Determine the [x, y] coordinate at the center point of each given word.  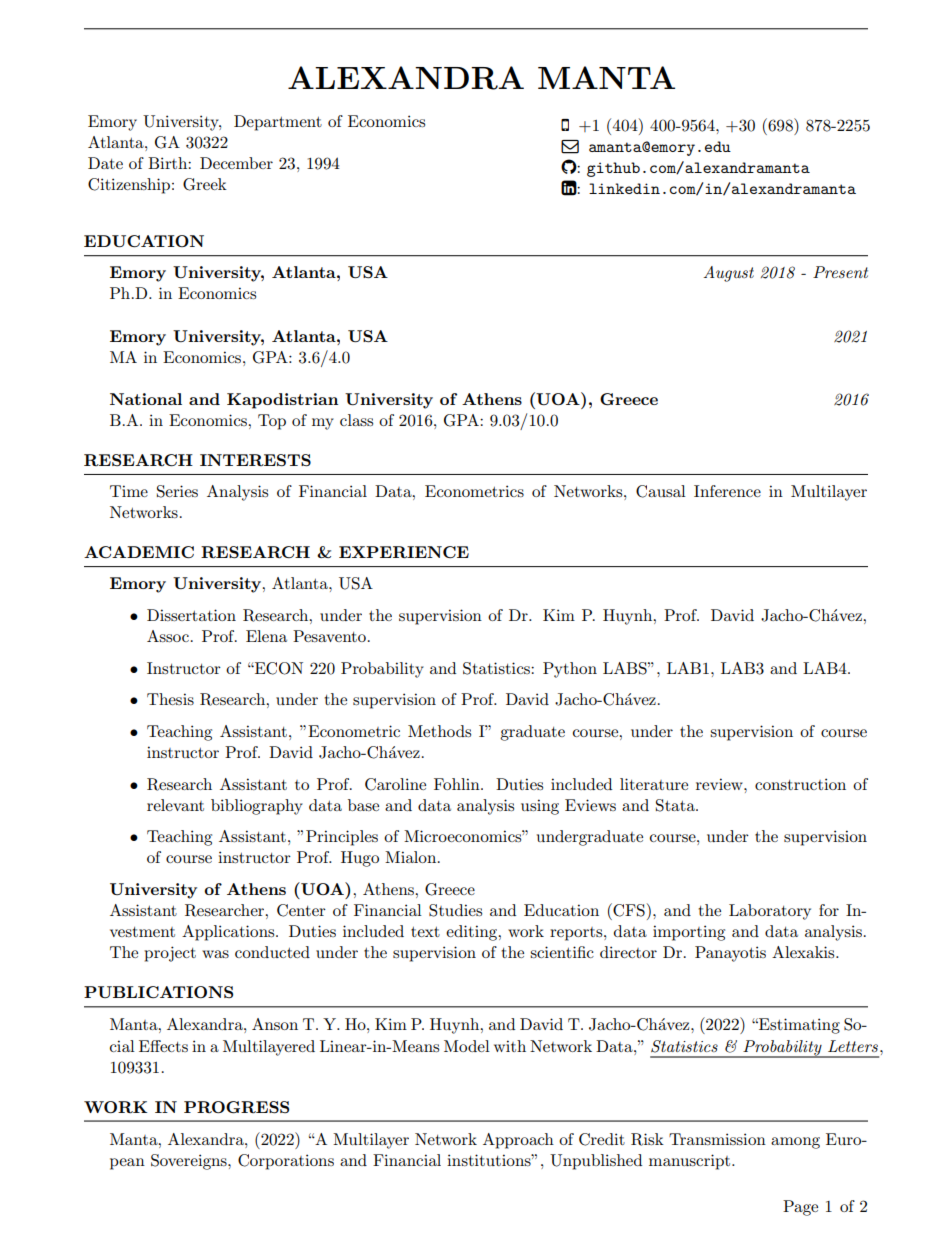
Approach [518, 1141]
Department [278, 123]
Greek [205, 184]
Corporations [286, 1162]
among [795, 1143]
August [728, 274]
